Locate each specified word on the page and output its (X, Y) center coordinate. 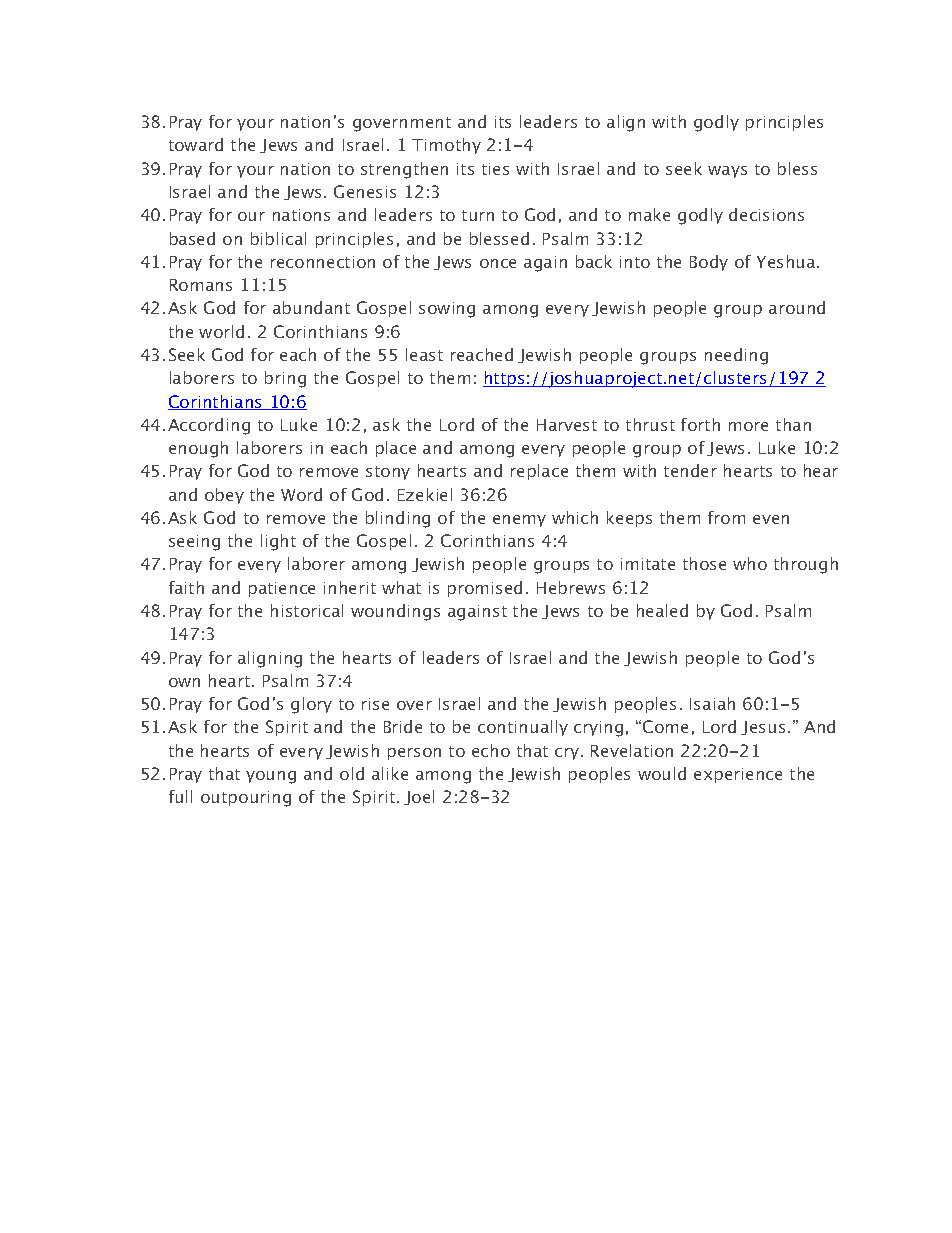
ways (727, 172)
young (271, 777)
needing (736, 356)
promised (485, 589)
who (750, 563)
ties (495, 169)
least (424, 354)
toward (196, 144)
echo (491, 750)
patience (282, 589)
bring (285, 379)
